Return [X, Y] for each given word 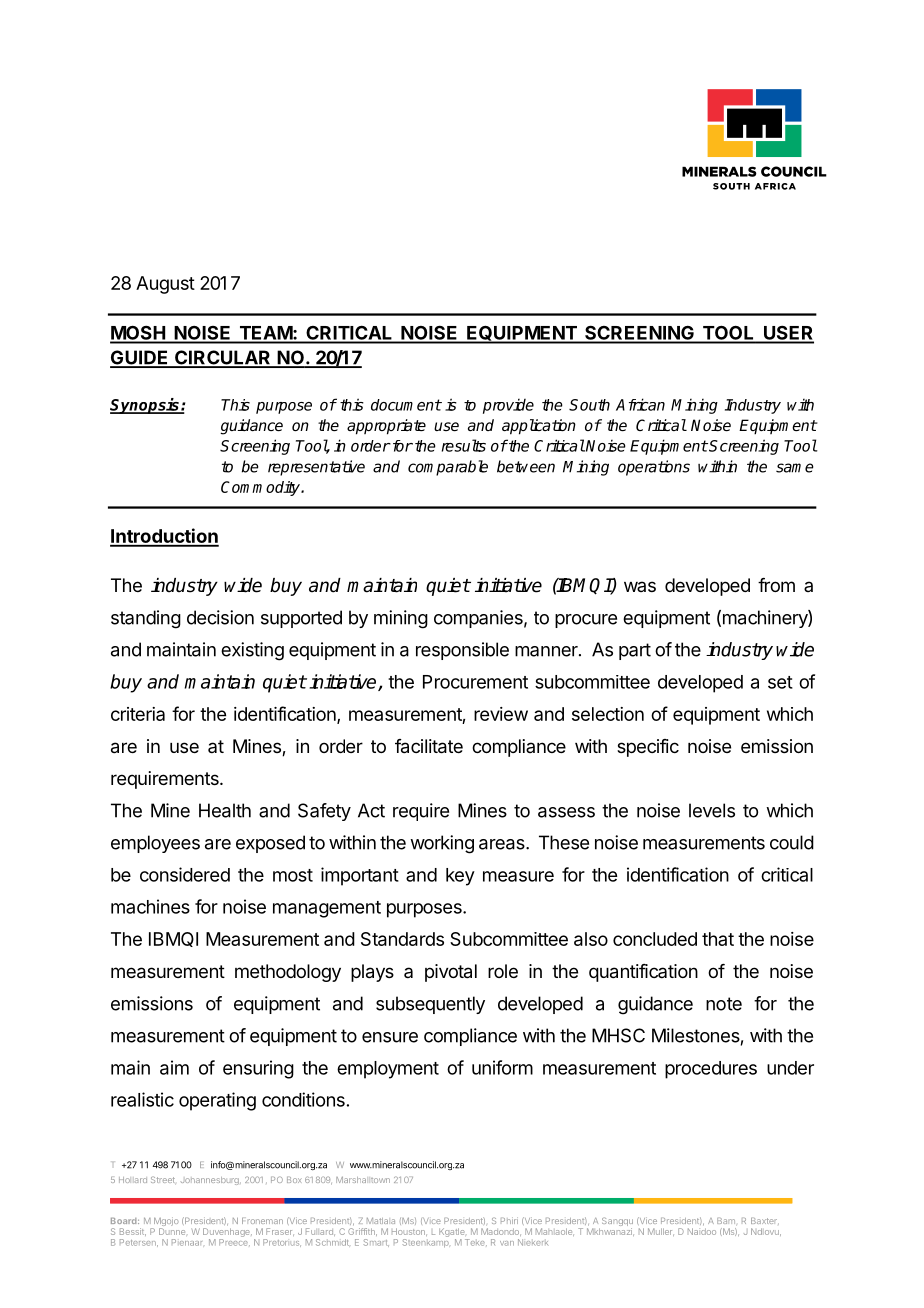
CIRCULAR [223, 358]
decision [220, 617]
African [640, 404]
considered [185, 874]
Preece [234, 1242]
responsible [462, 651]
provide [508, 406]
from [776, 585]
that [718, 939]
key [460, 877]
